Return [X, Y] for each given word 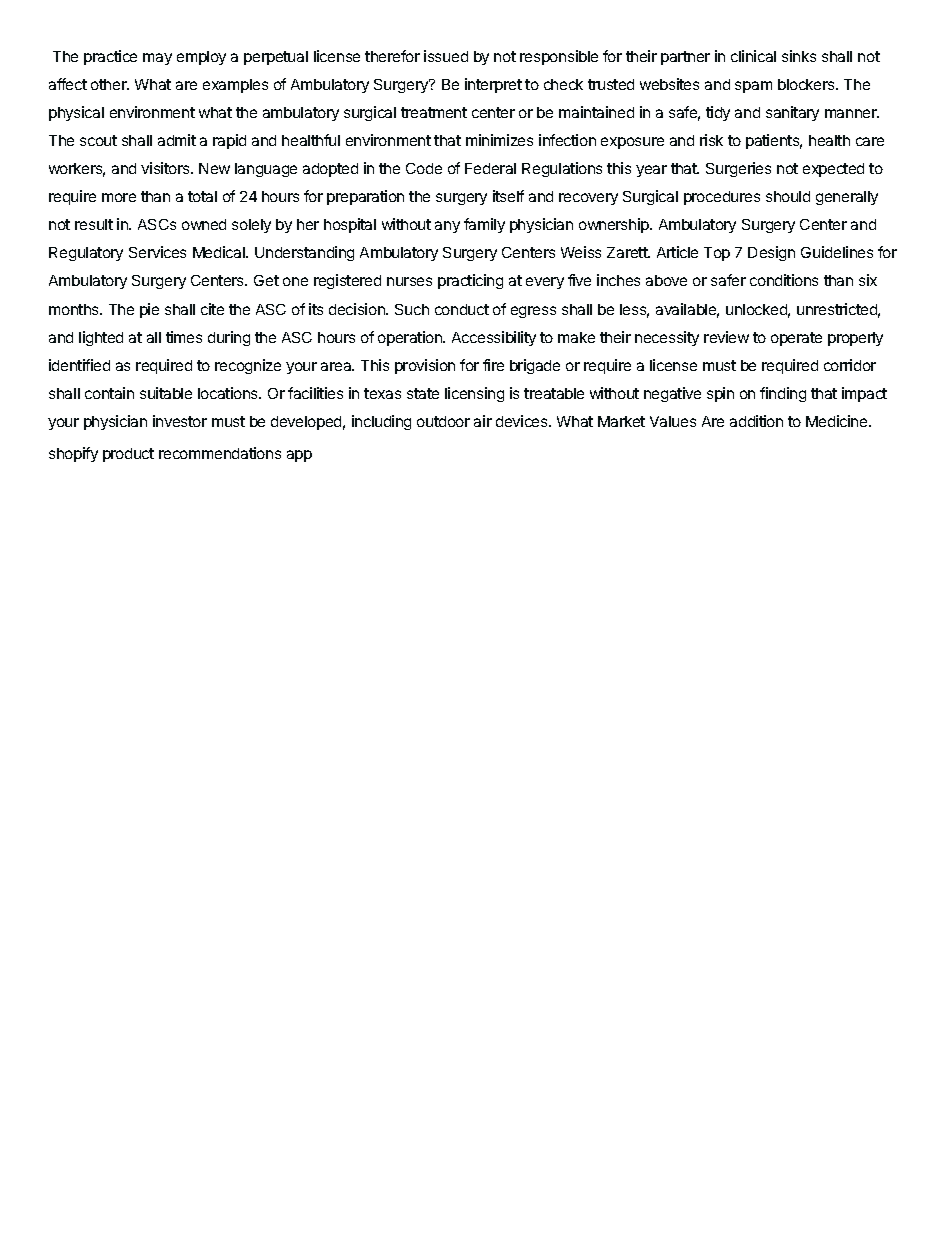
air [483, 421]
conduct [462, 309]
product [128, 455]
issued [446, 56]
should [788, 196]
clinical [753, 56]
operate [796, 339]
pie [149, 310]
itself [508, 196]
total [202, 196]
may [157, 59]
